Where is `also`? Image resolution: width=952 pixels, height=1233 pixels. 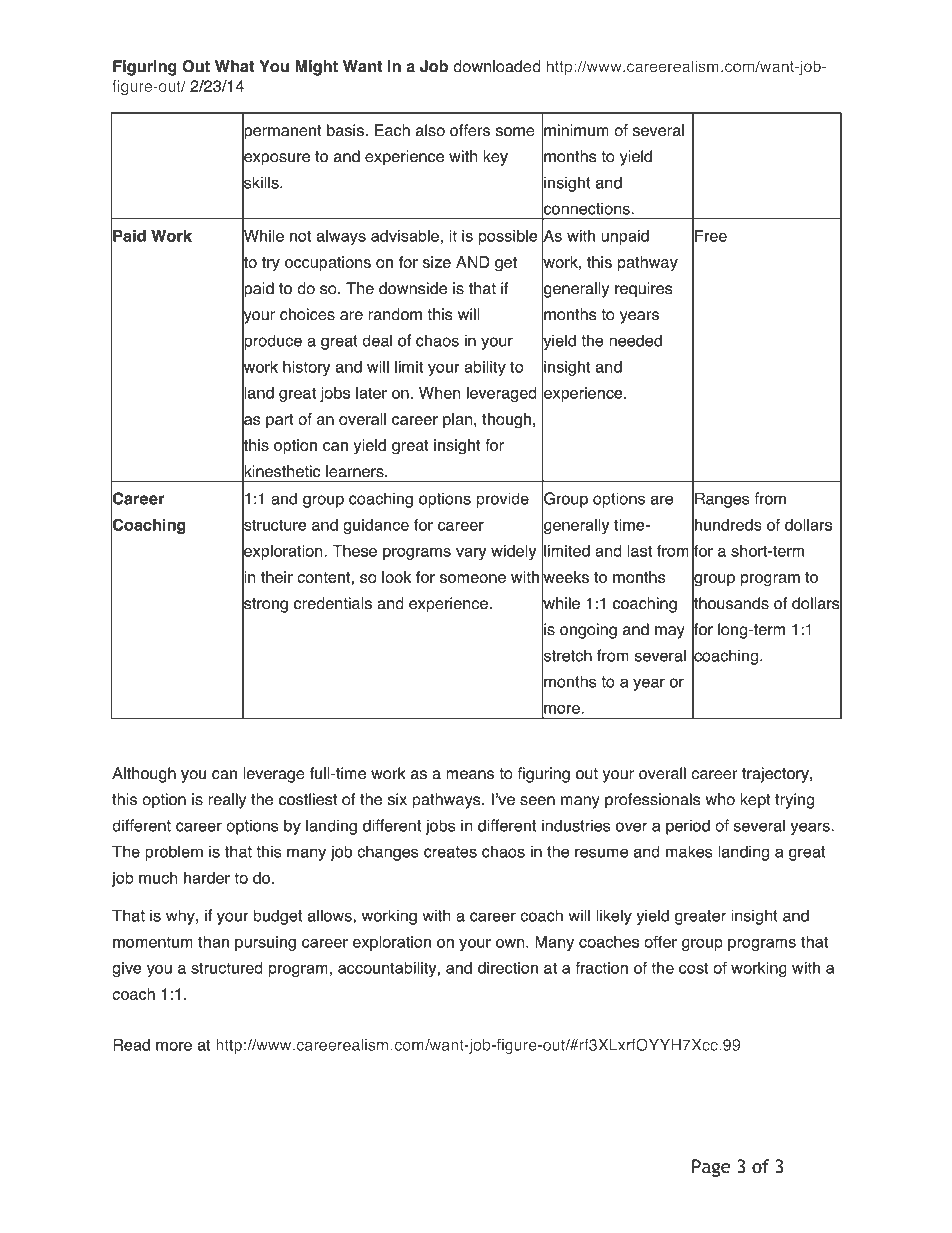
also is located at coordinates (430, 130).
